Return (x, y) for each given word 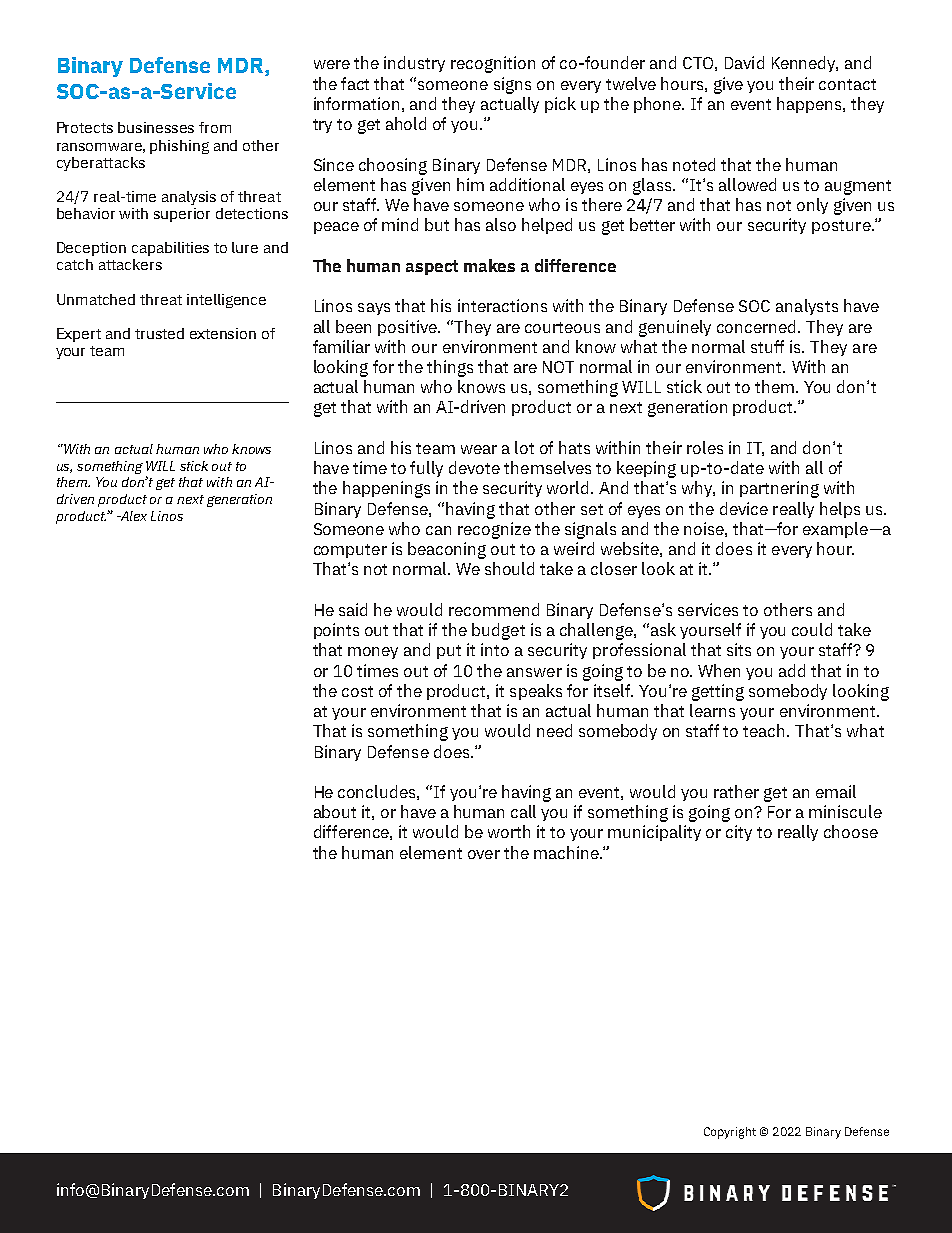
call (523, 811)
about (335, 811)
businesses (156, 127)
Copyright (730, 1133)
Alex (133, 516)
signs (512, 85)
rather (736, 791)
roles (705, 447)
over (484, 854)
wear (479, 449)
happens (810, 105)
